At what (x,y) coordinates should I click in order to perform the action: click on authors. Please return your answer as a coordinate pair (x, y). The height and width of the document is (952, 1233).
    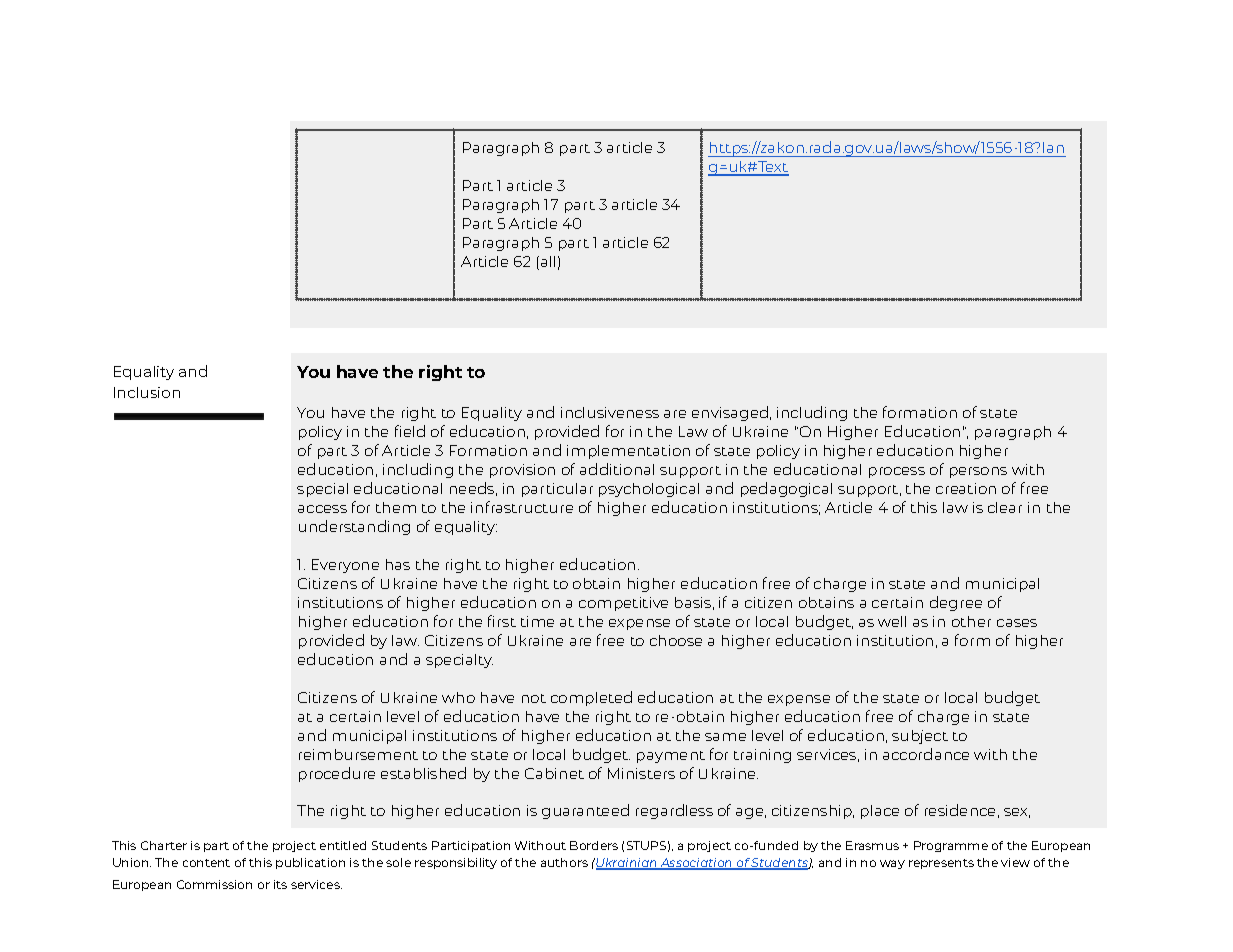
    Looking at the image, I should click on (564, 862).
